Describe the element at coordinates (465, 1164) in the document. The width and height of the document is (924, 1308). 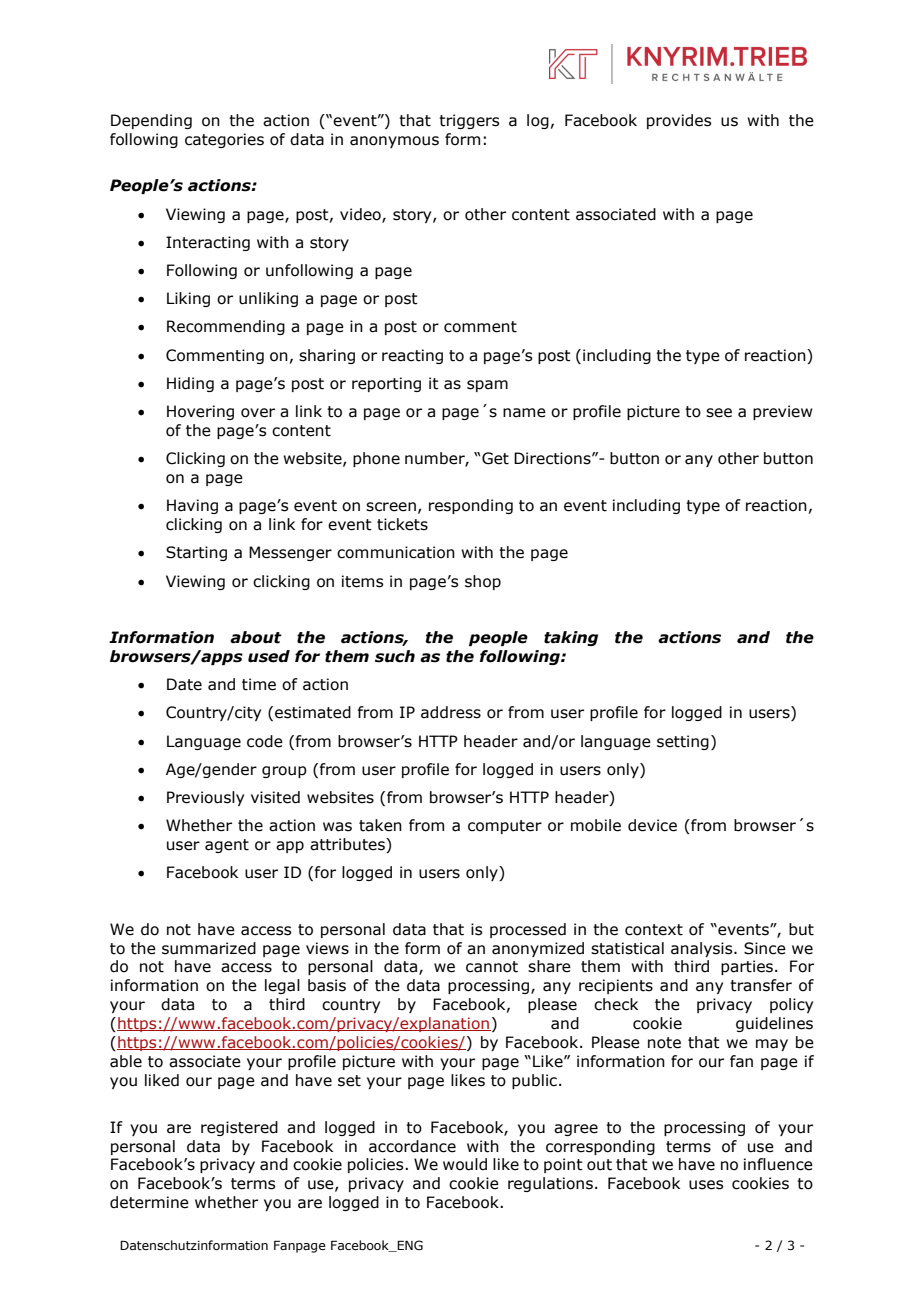
I see `would` at that location.
